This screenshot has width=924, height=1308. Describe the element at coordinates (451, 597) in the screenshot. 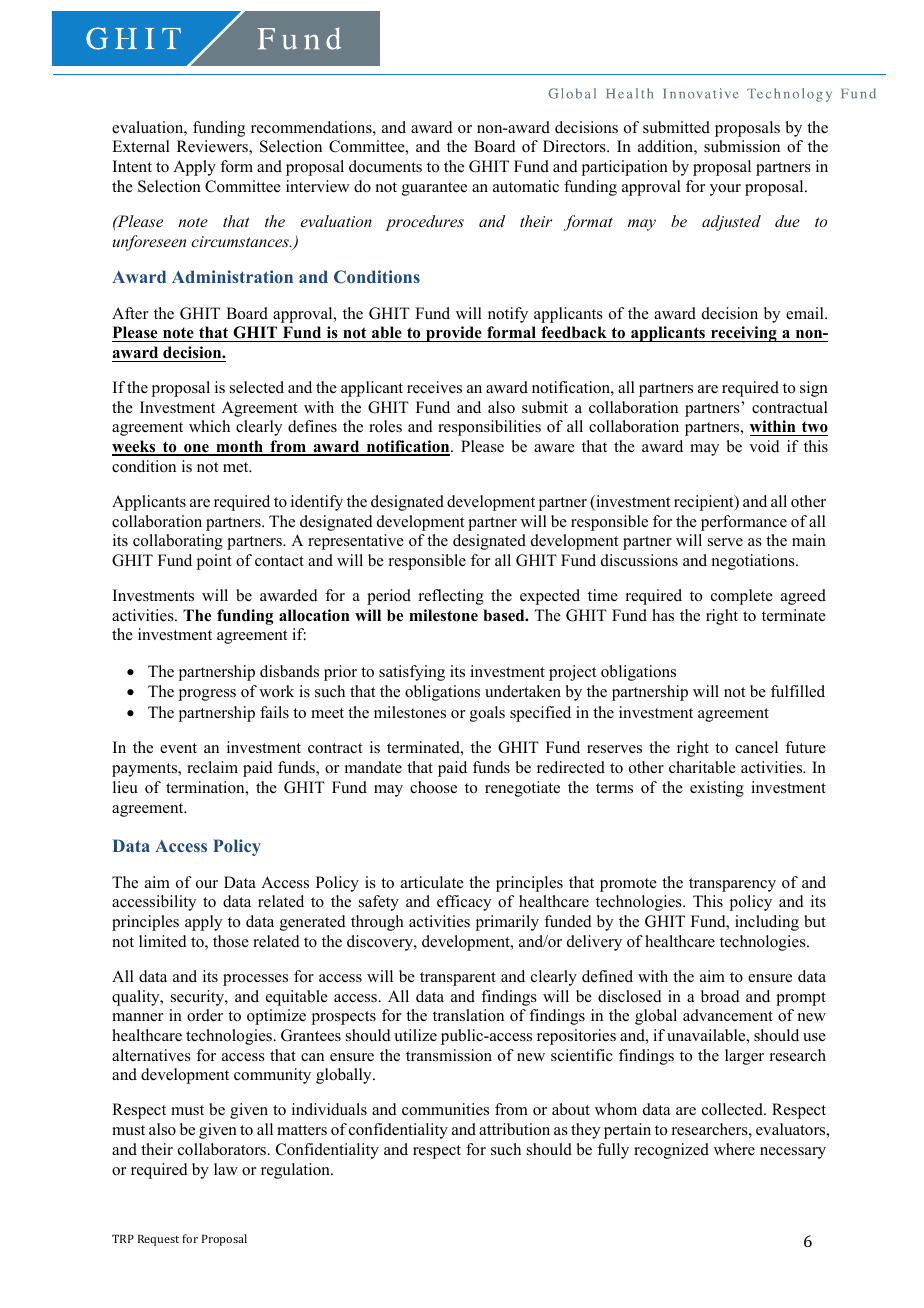

I see `reflecting` at that location.
